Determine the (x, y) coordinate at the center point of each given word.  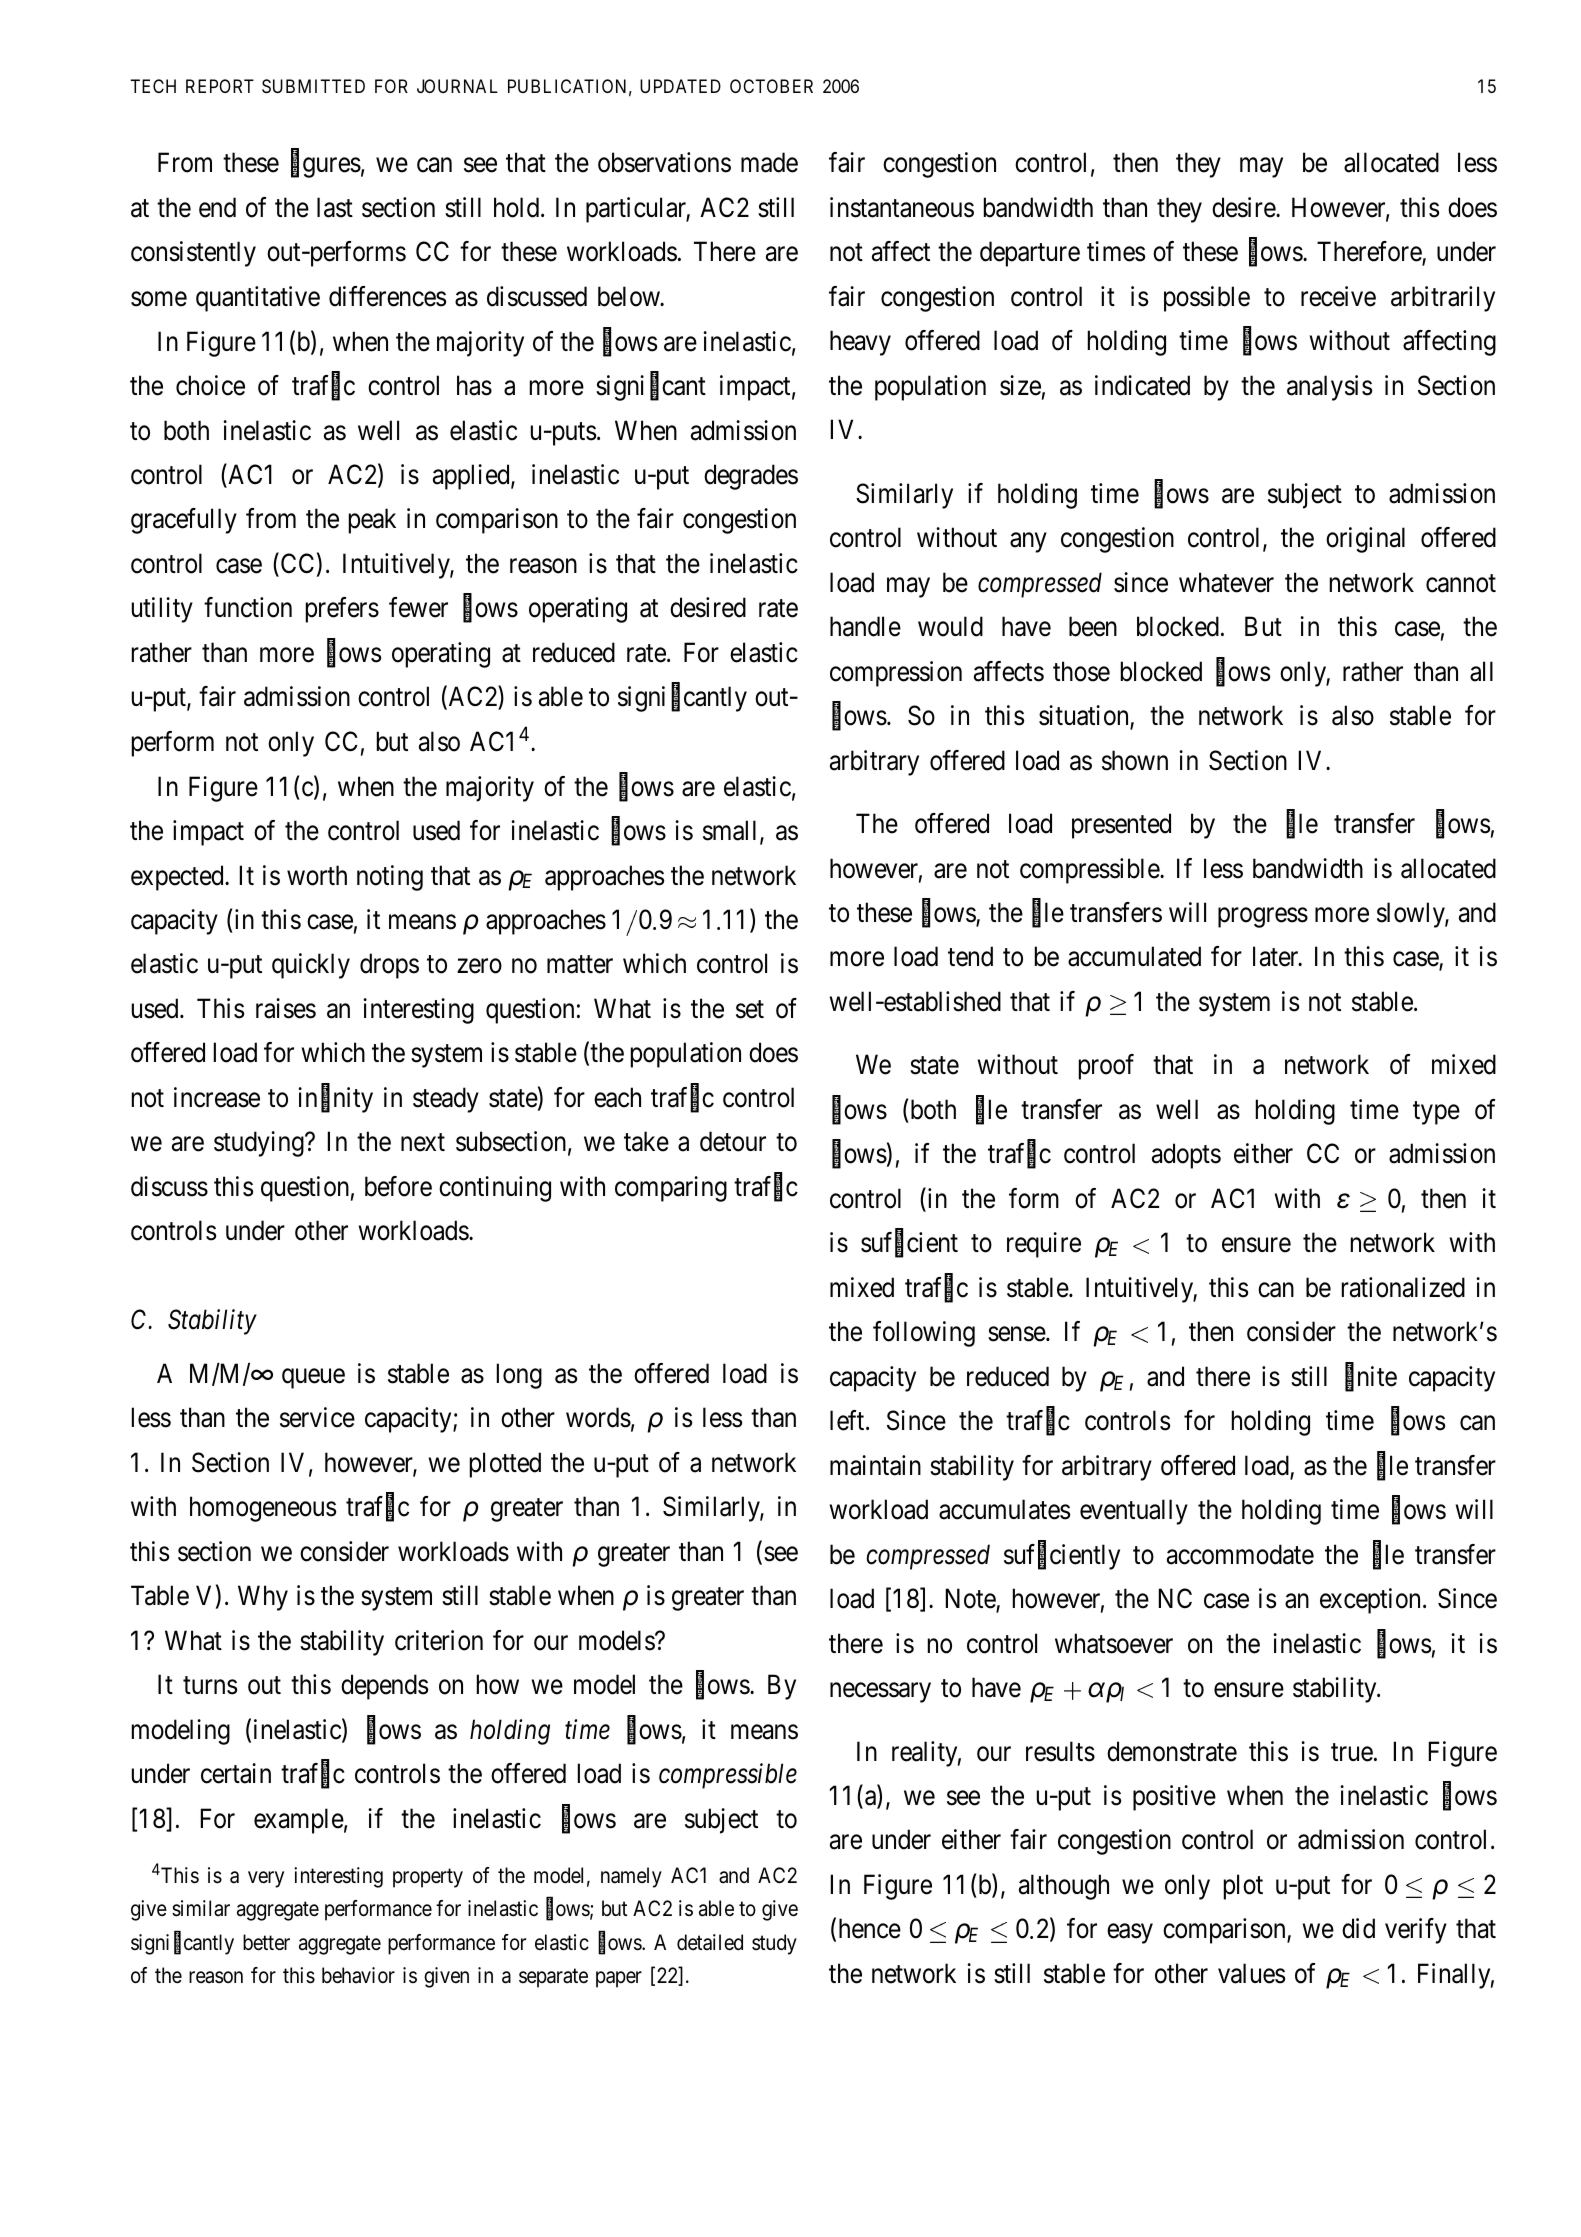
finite (1371, 1377)
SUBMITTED (313, 86)
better (266, 1942)
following (924, 1334)
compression (896, 674)
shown (1135, 760)
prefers (342, 610)
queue (313, 1379)
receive (1338, 296)
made (769, 162)
